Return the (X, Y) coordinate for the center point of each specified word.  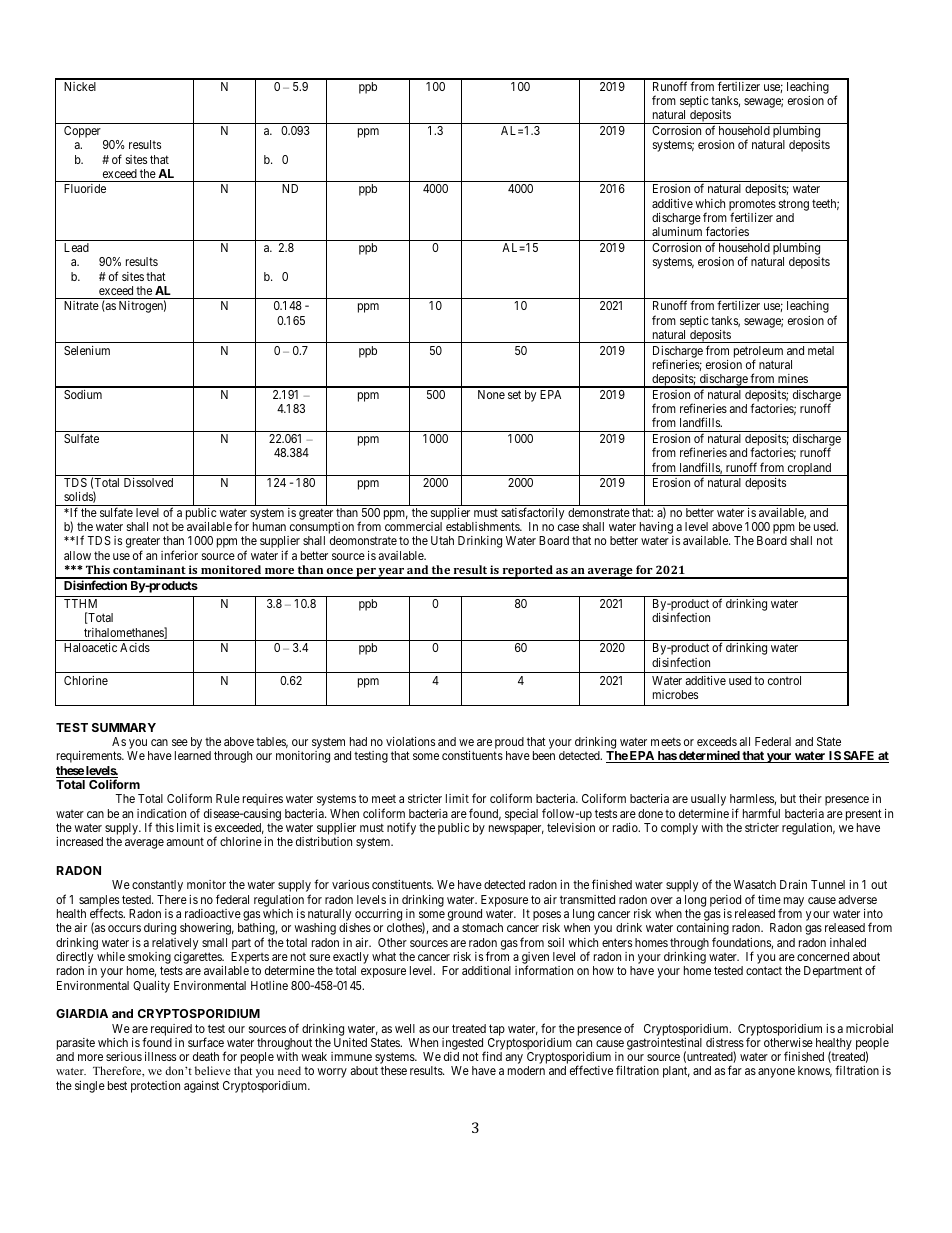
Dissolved (148, 482)
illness (160, 1056)
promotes (752, 206)
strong (794, 205)
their (810, 798)
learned (193, 755)
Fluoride (85, 188)
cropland (810, 469)
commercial (413, 526)
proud (509, 744)
